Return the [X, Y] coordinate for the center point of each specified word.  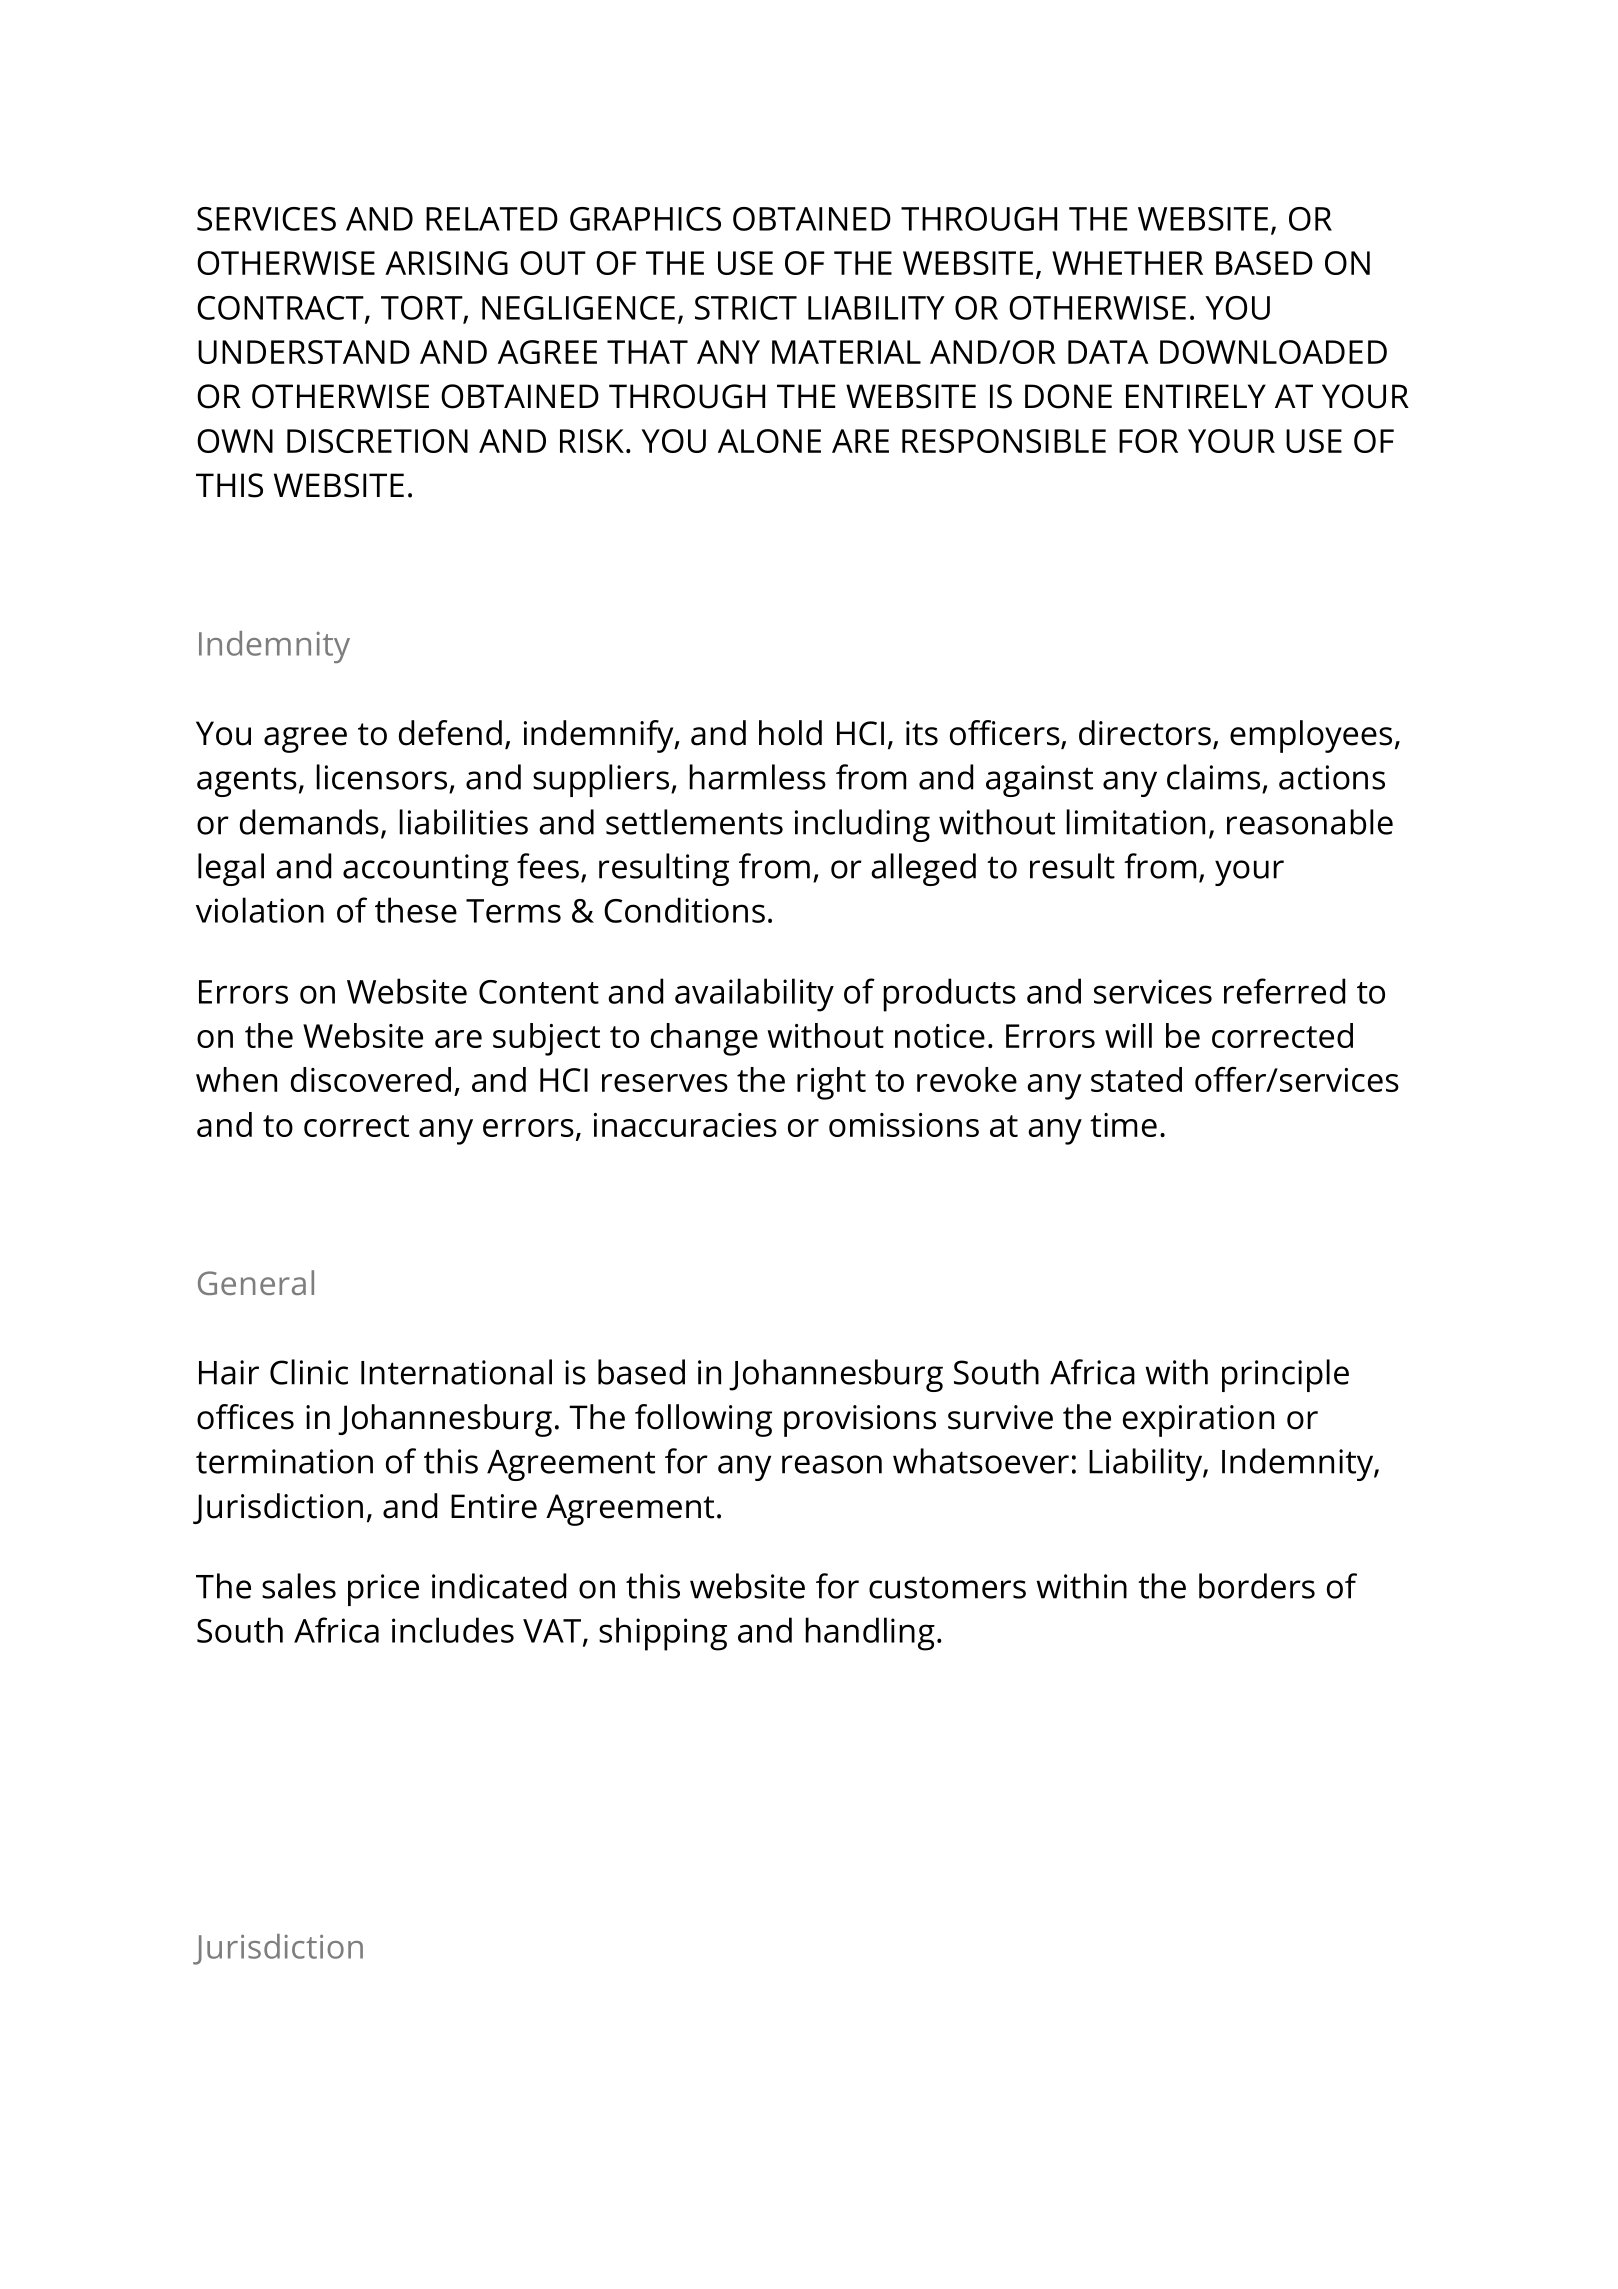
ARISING [446, 263]
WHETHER [1127, 263]
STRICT [746, 308]
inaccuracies [685, 1125]
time [1123, 1125]
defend [450, 733]
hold [790, 733]
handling [870, 1634]
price [383, 1590]
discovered [371, 1079]
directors [1145, 733]
